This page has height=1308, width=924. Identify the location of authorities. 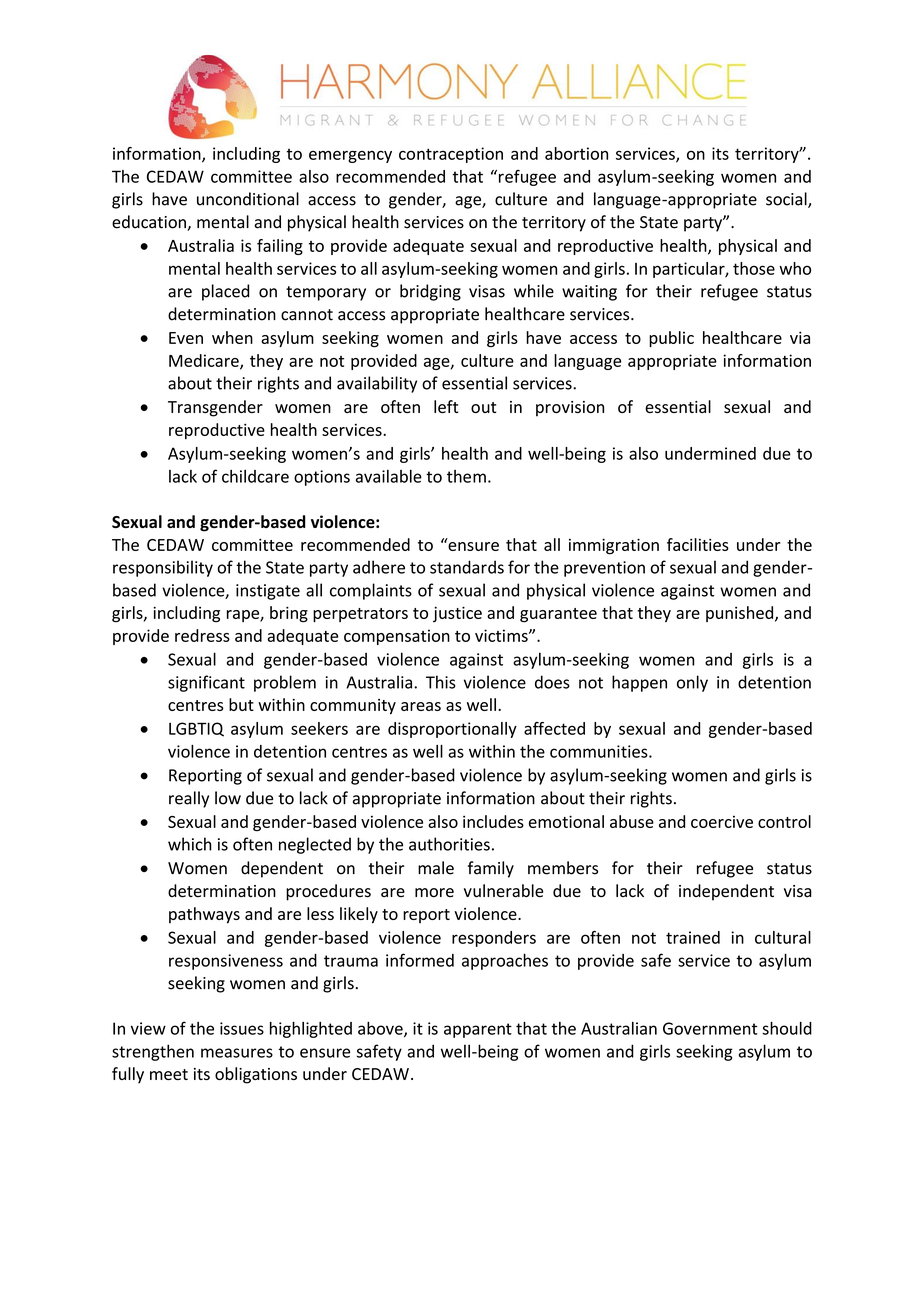
(449, 844).
